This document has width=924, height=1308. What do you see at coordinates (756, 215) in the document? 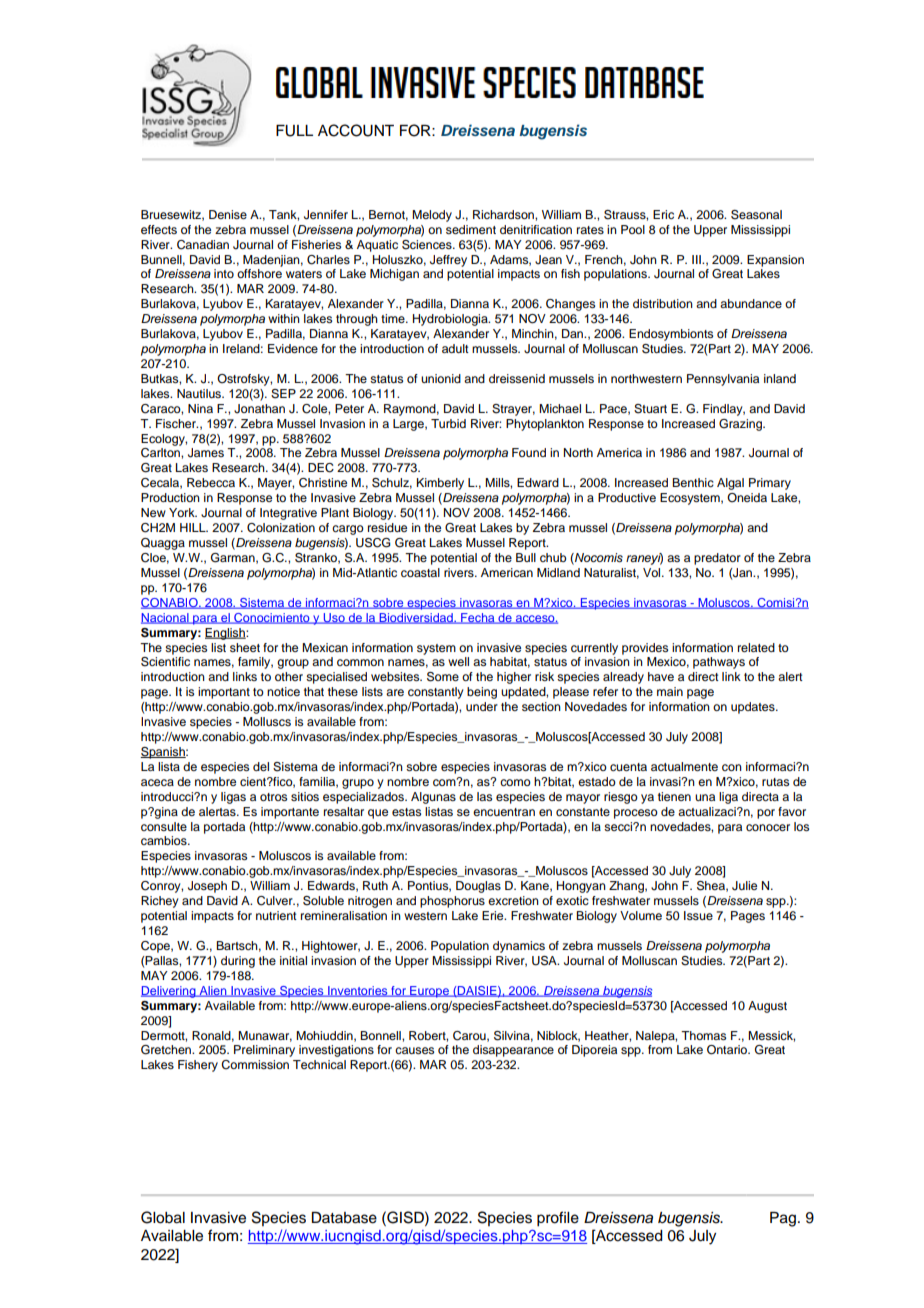
I see `Seasonal` at bounding box center [756, 215].
